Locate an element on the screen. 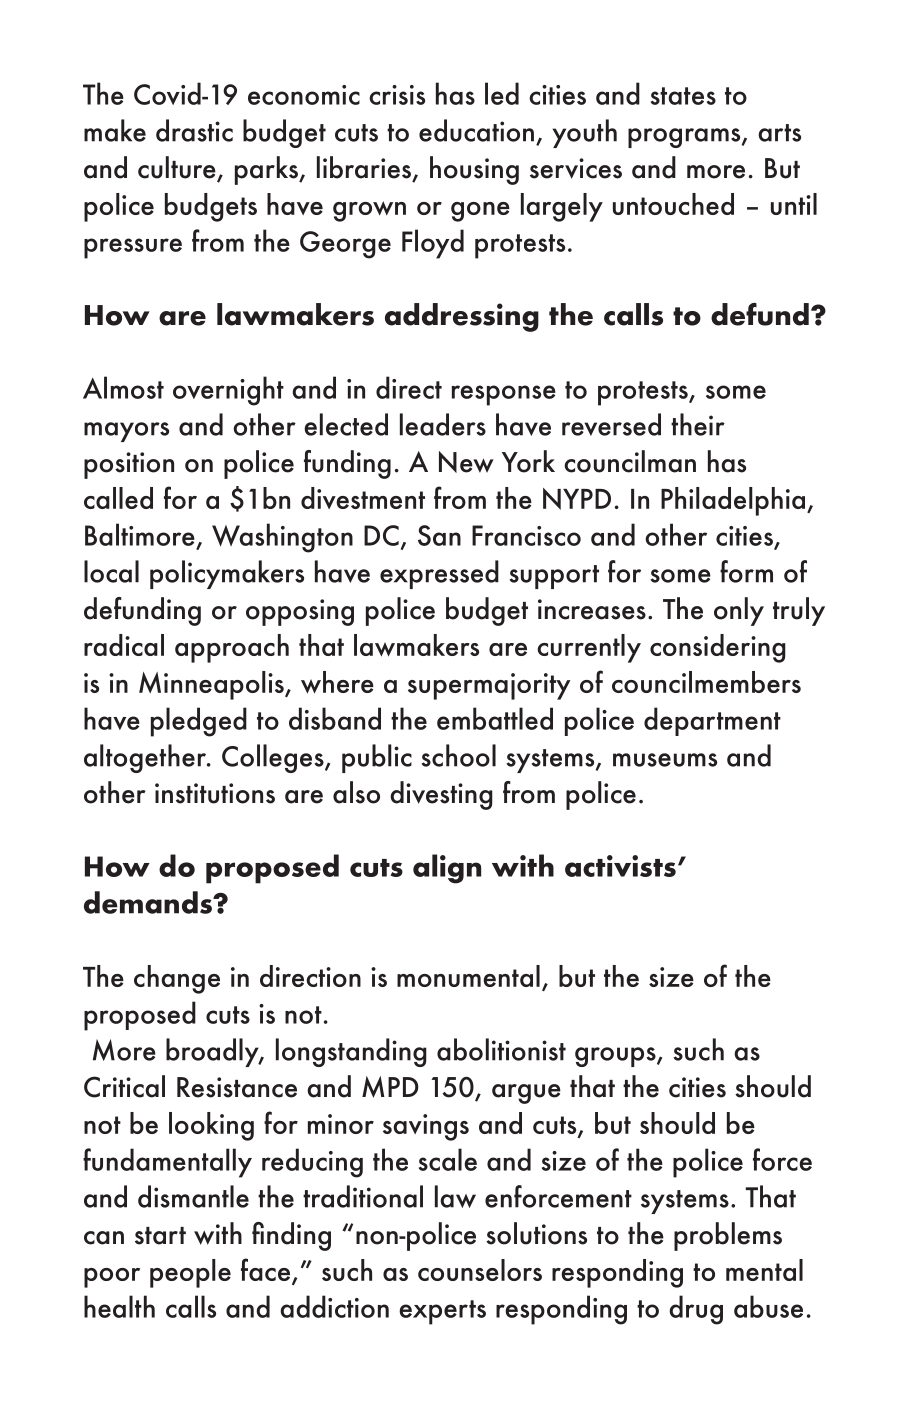 The width and height of the screenshot is (910, 1406). supermajority is located at coordinates (489, 686).
